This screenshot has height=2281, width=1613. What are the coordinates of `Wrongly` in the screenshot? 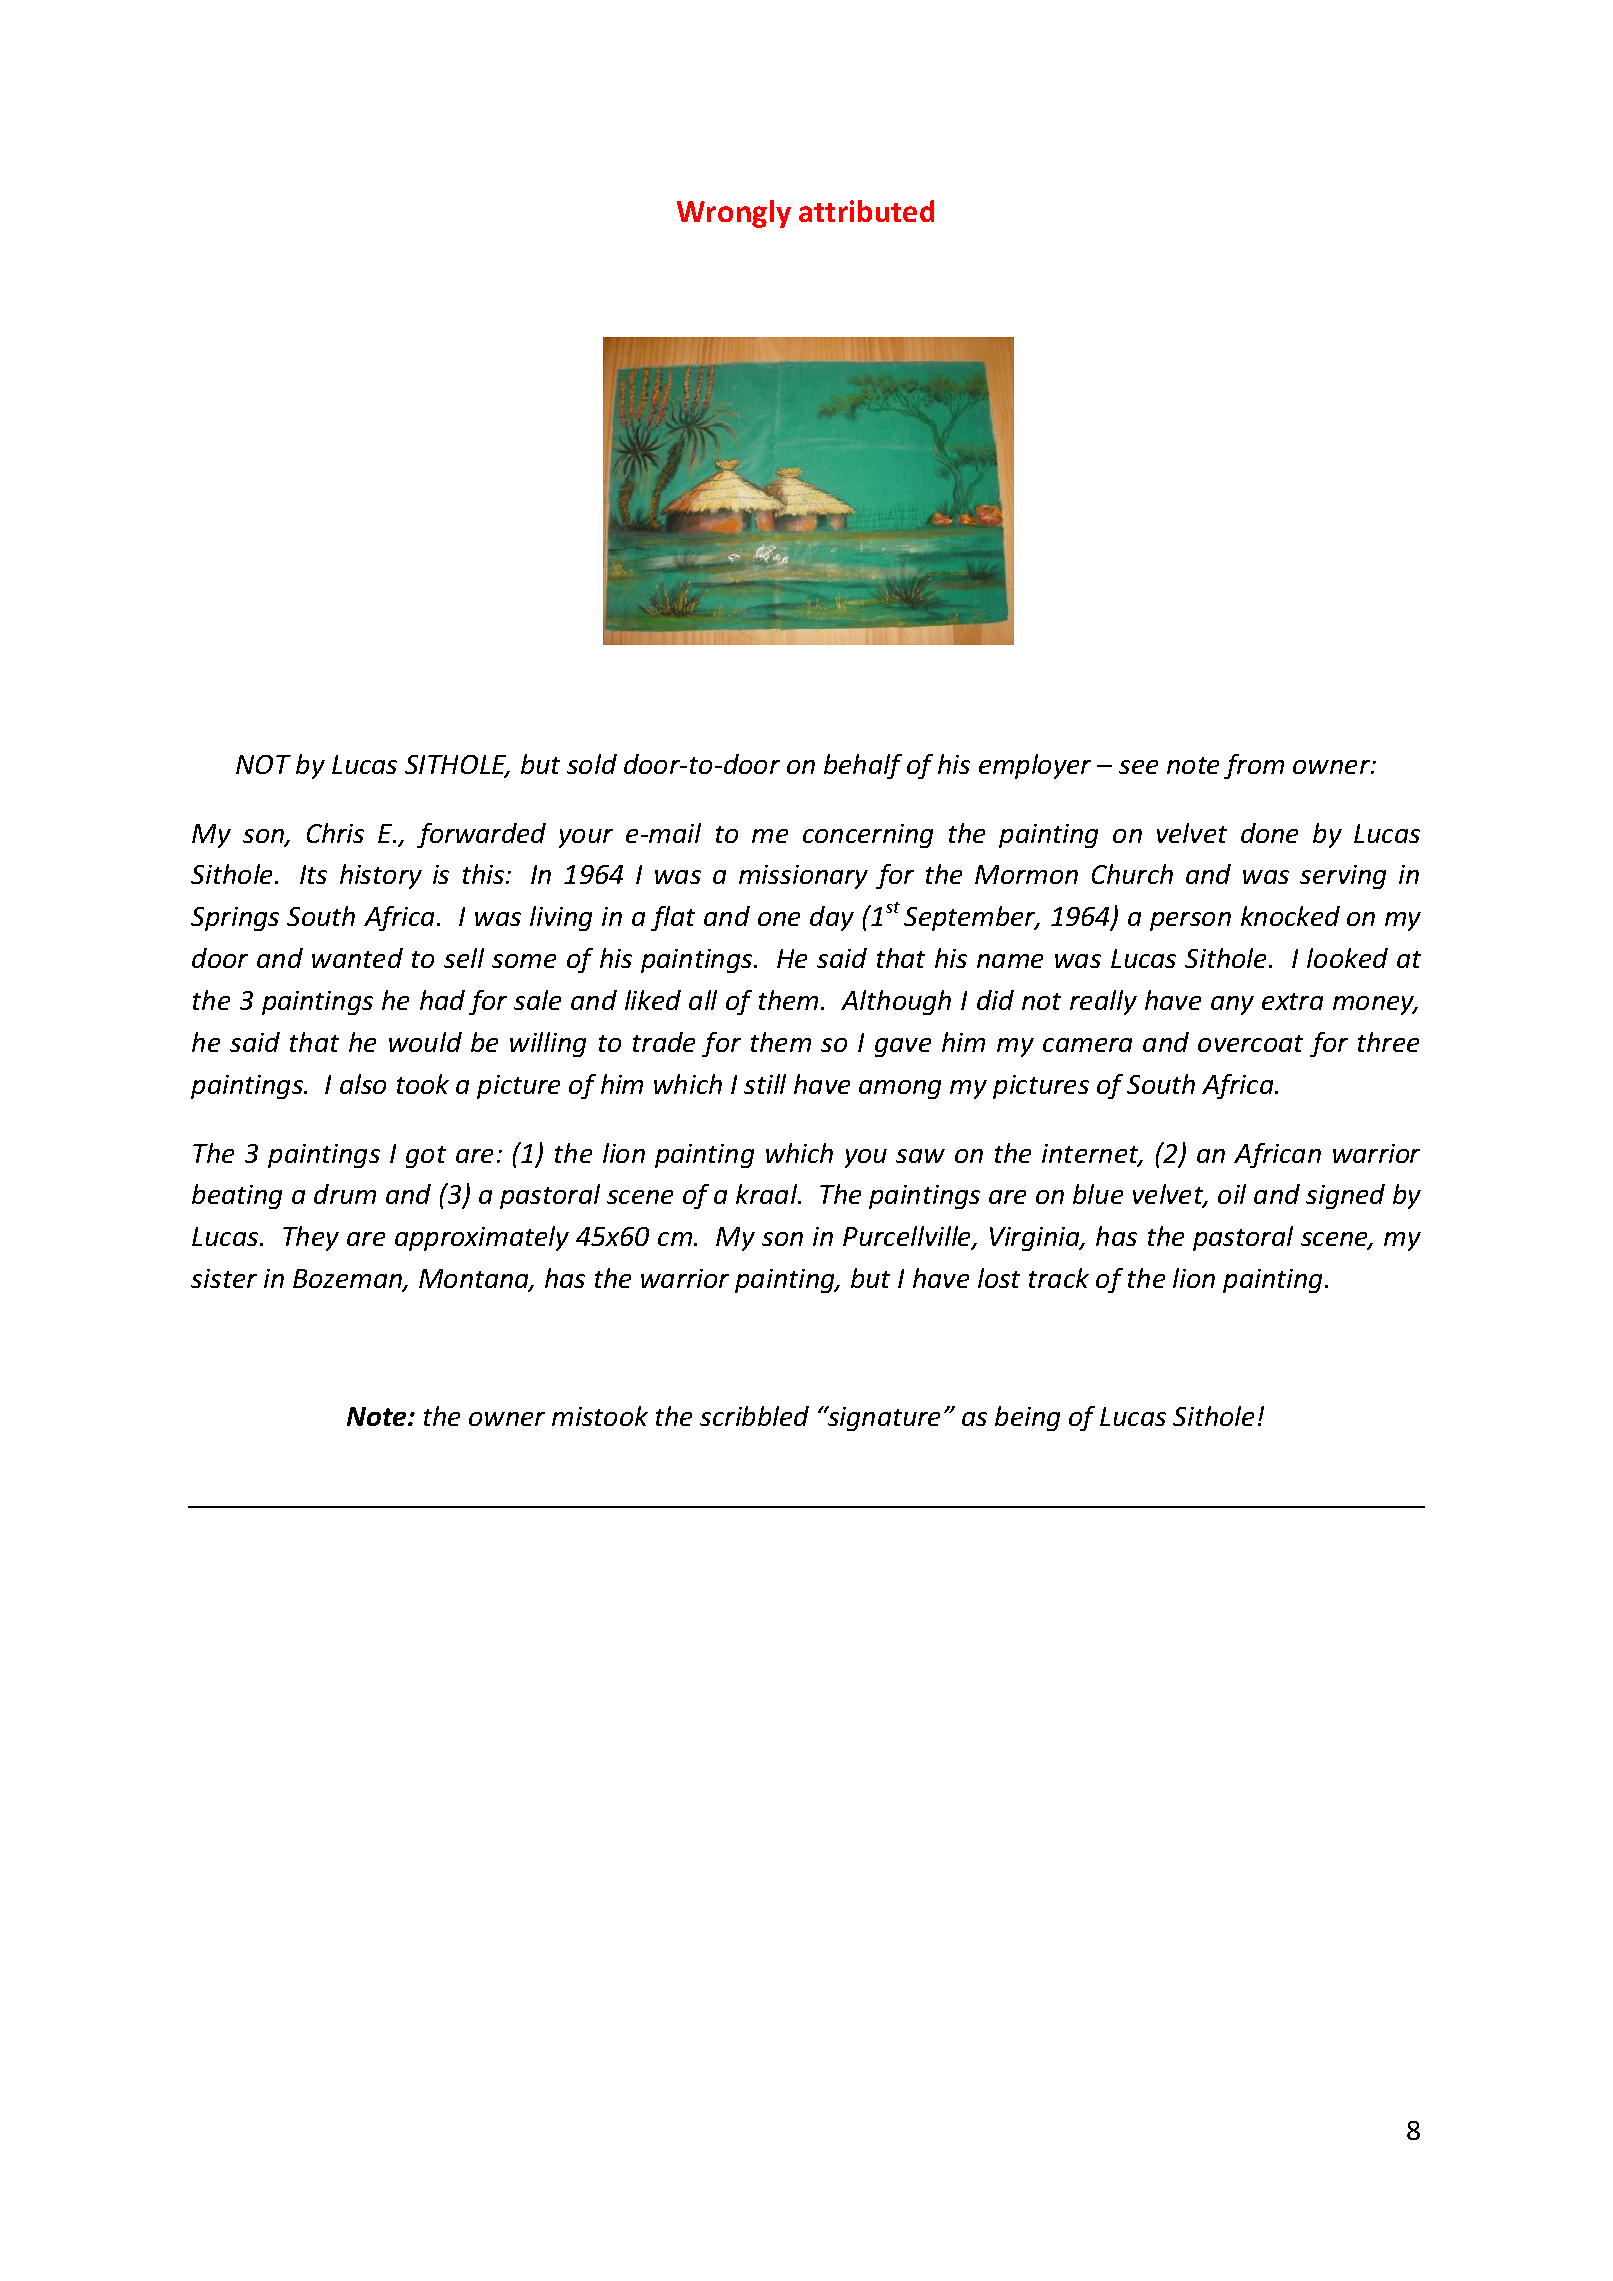 It's located at (734, 214).
